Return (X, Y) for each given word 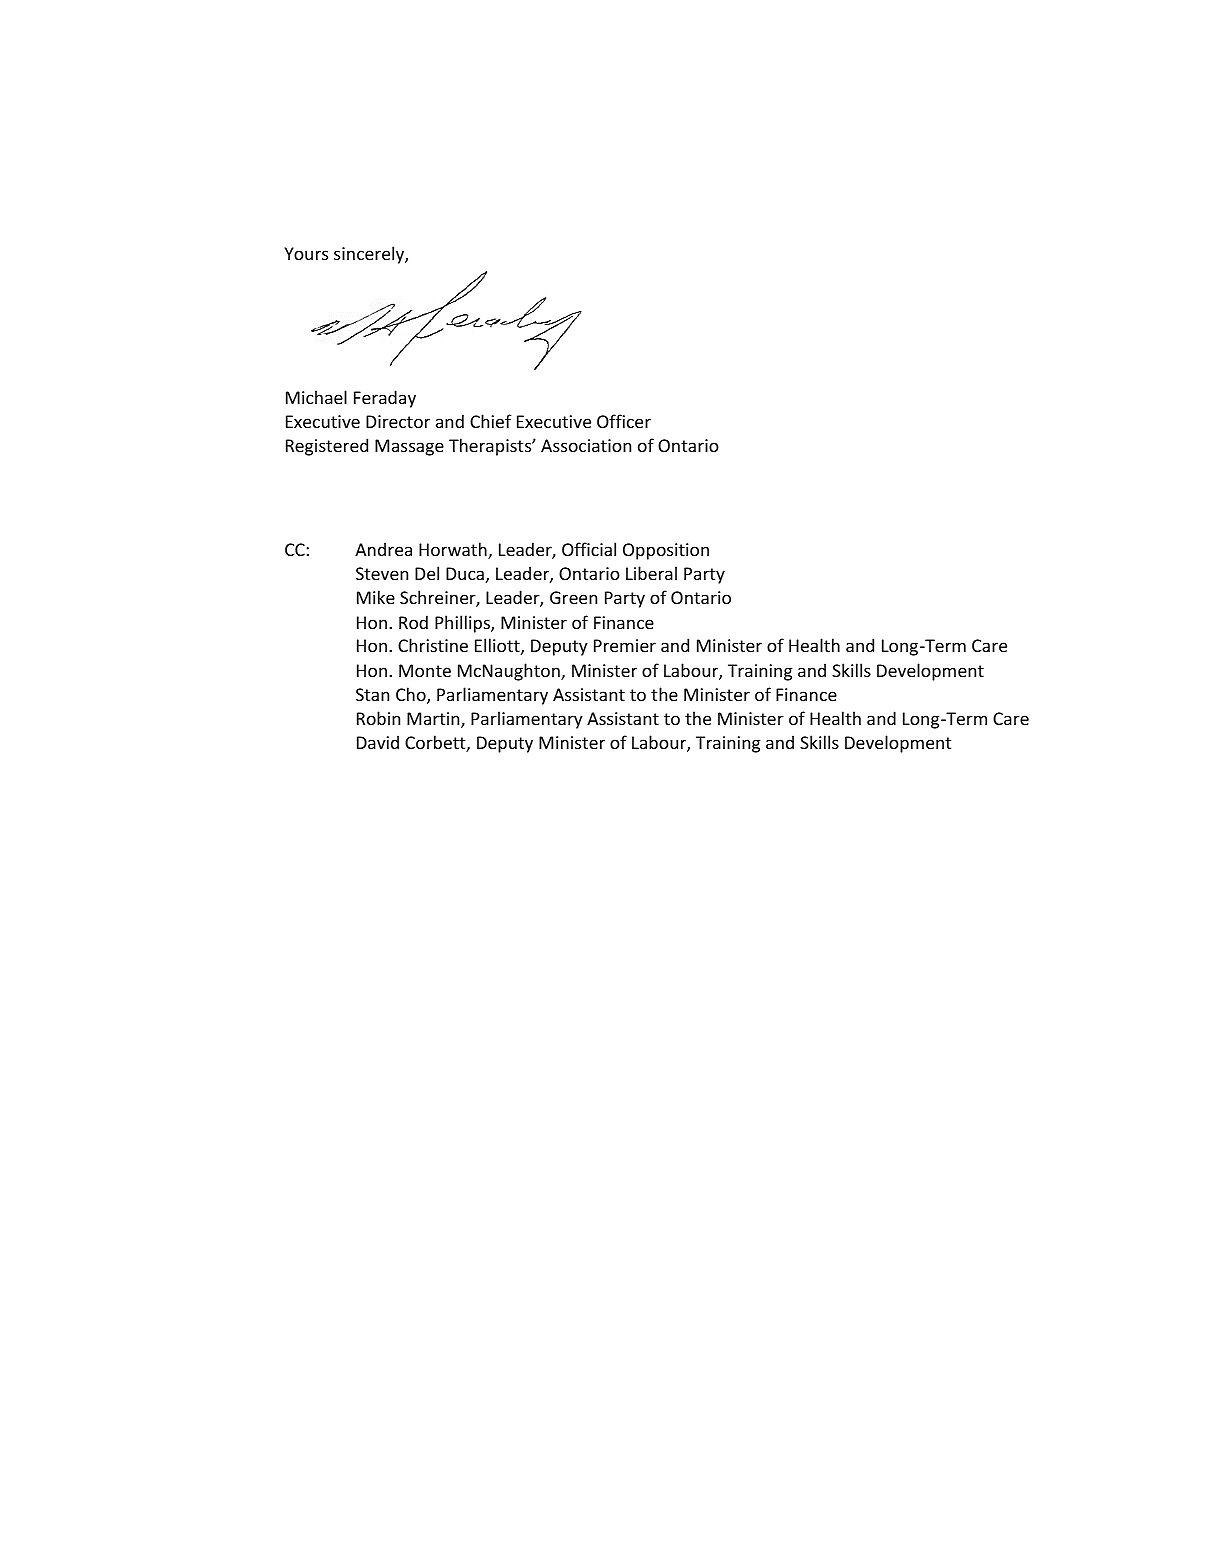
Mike (376, 597)
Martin (434, 720)
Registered (327, 447)
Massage (409, 447)
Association (586, 445)
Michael (316, 397)
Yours (306, 253)
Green (573, 597)
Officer (624, 421)
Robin (378, 718)
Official (589, 549)
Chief (490, 421)
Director (398, 421)
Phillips (463, 624)
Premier (625, 645)
